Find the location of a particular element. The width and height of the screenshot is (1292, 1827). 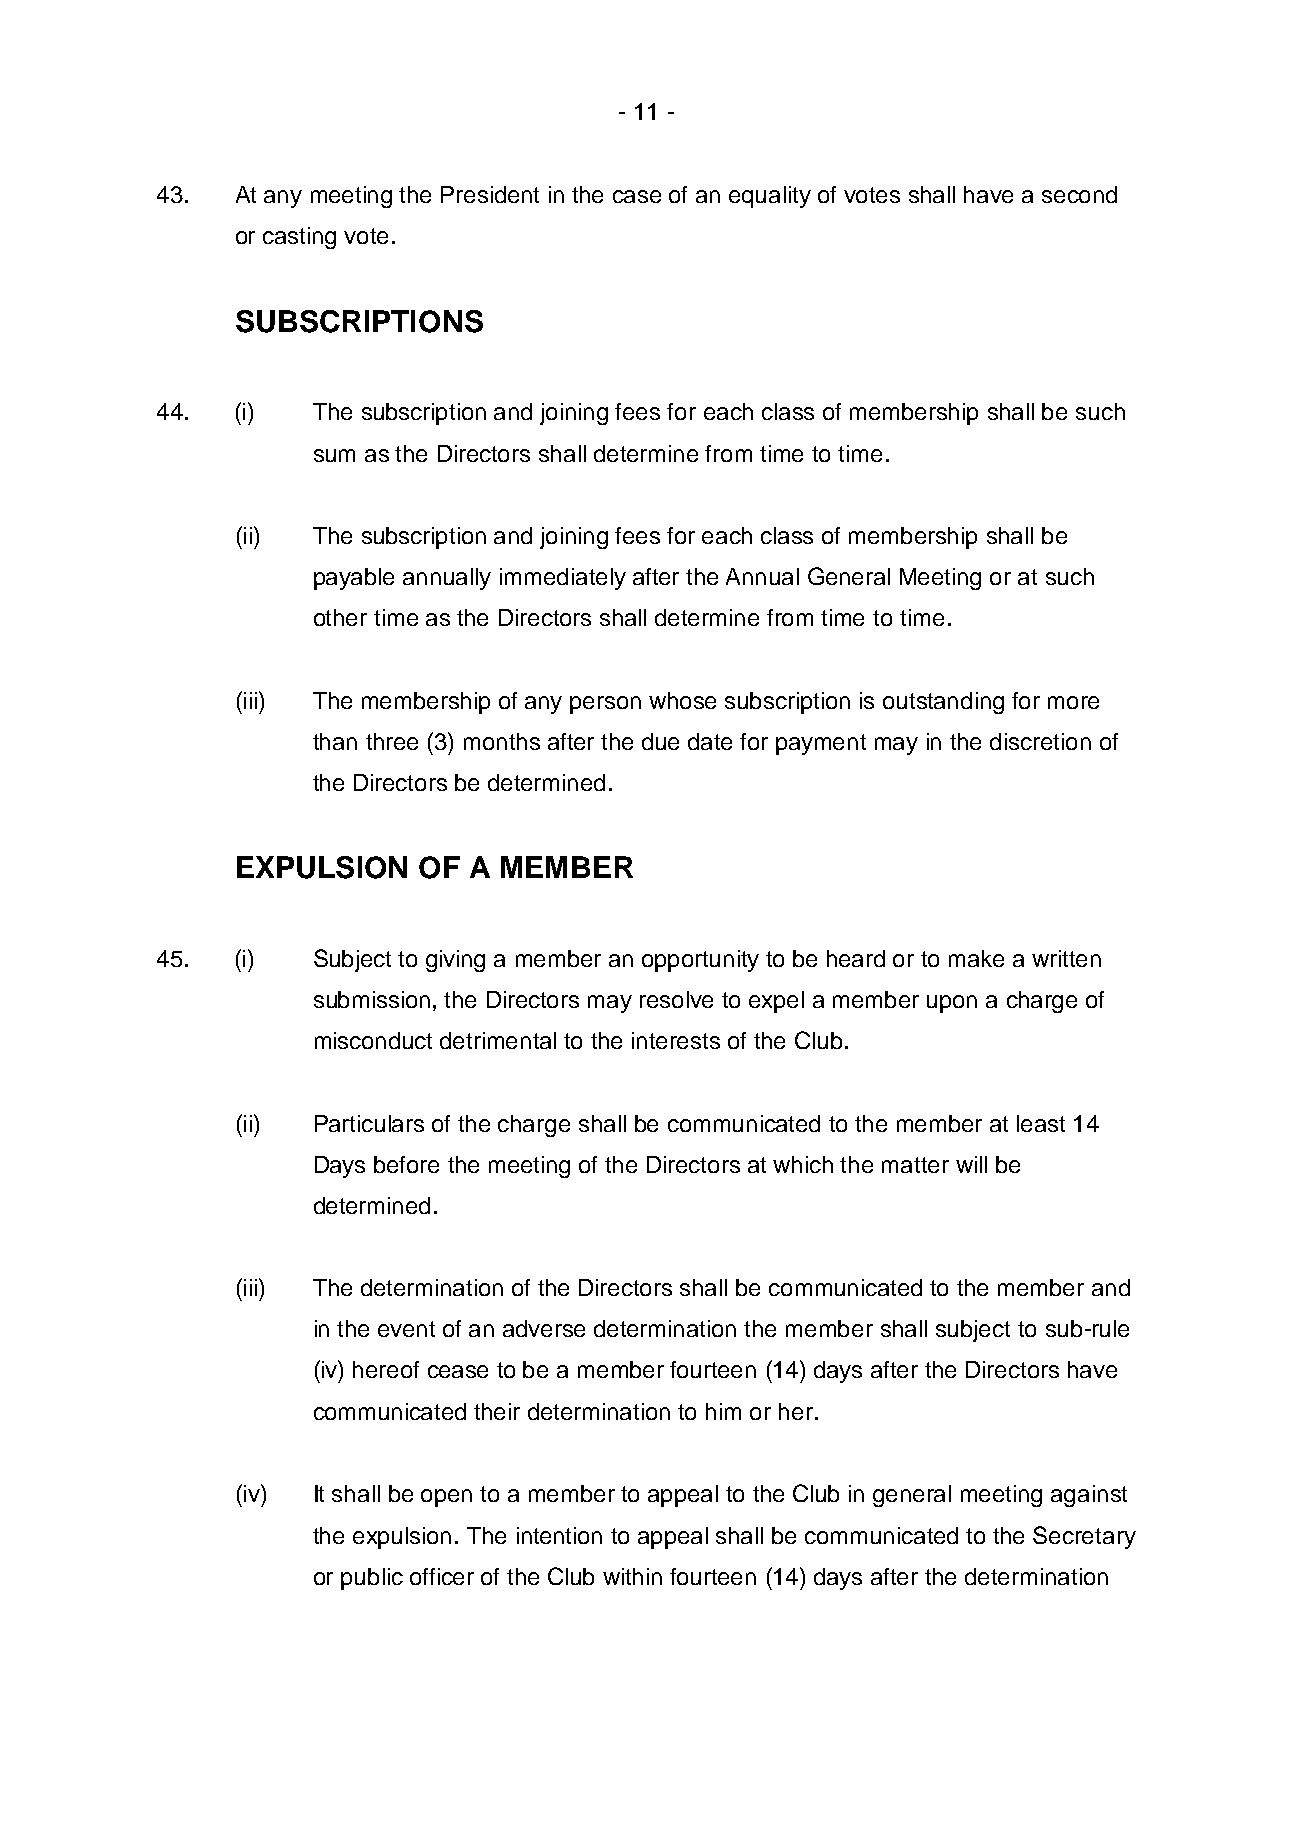

within is located at coordinates (632, 1576).
